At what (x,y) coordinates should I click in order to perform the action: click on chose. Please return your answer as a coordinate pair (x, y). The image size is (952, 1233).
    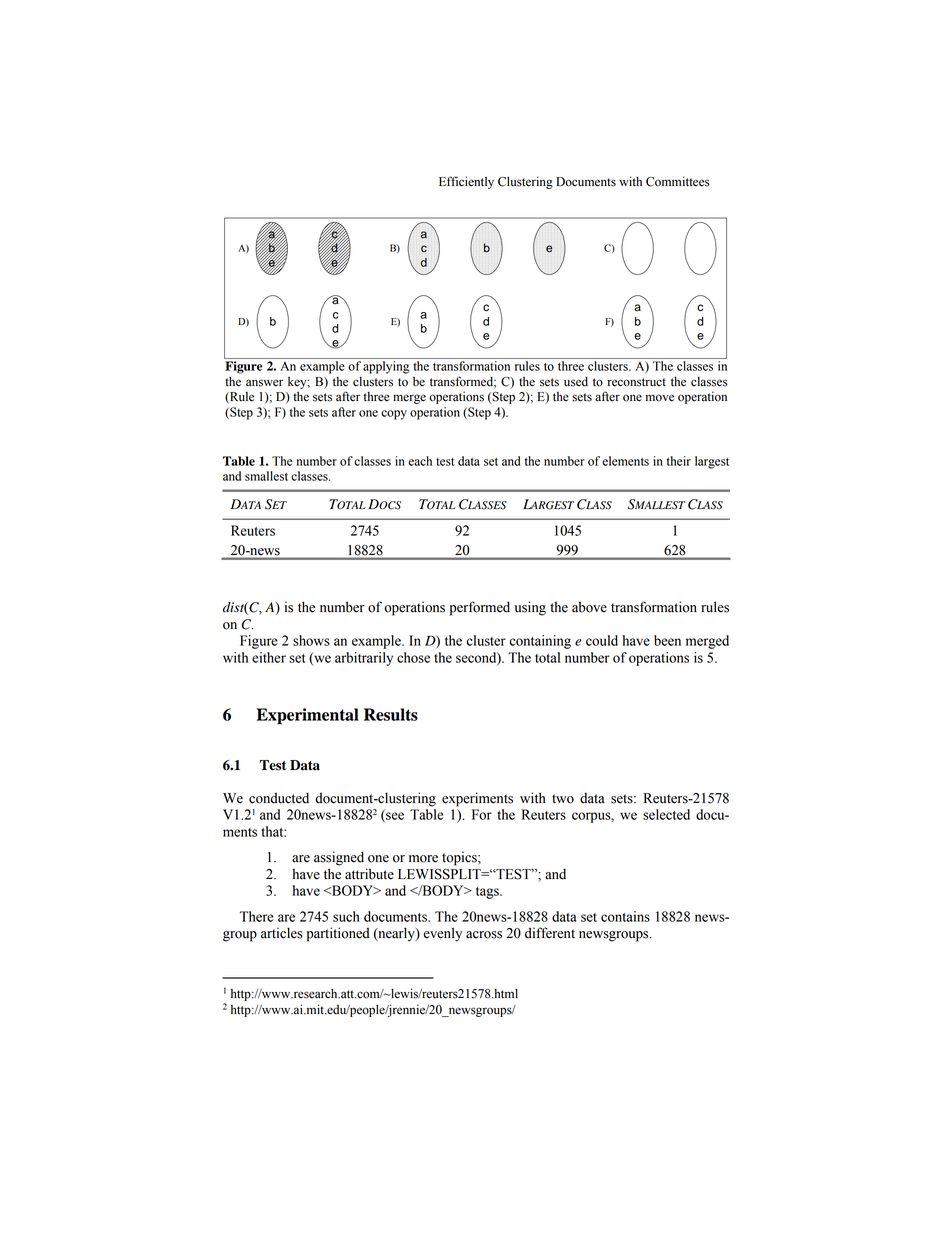
    Looking at the image, I should click on (413, 657).
